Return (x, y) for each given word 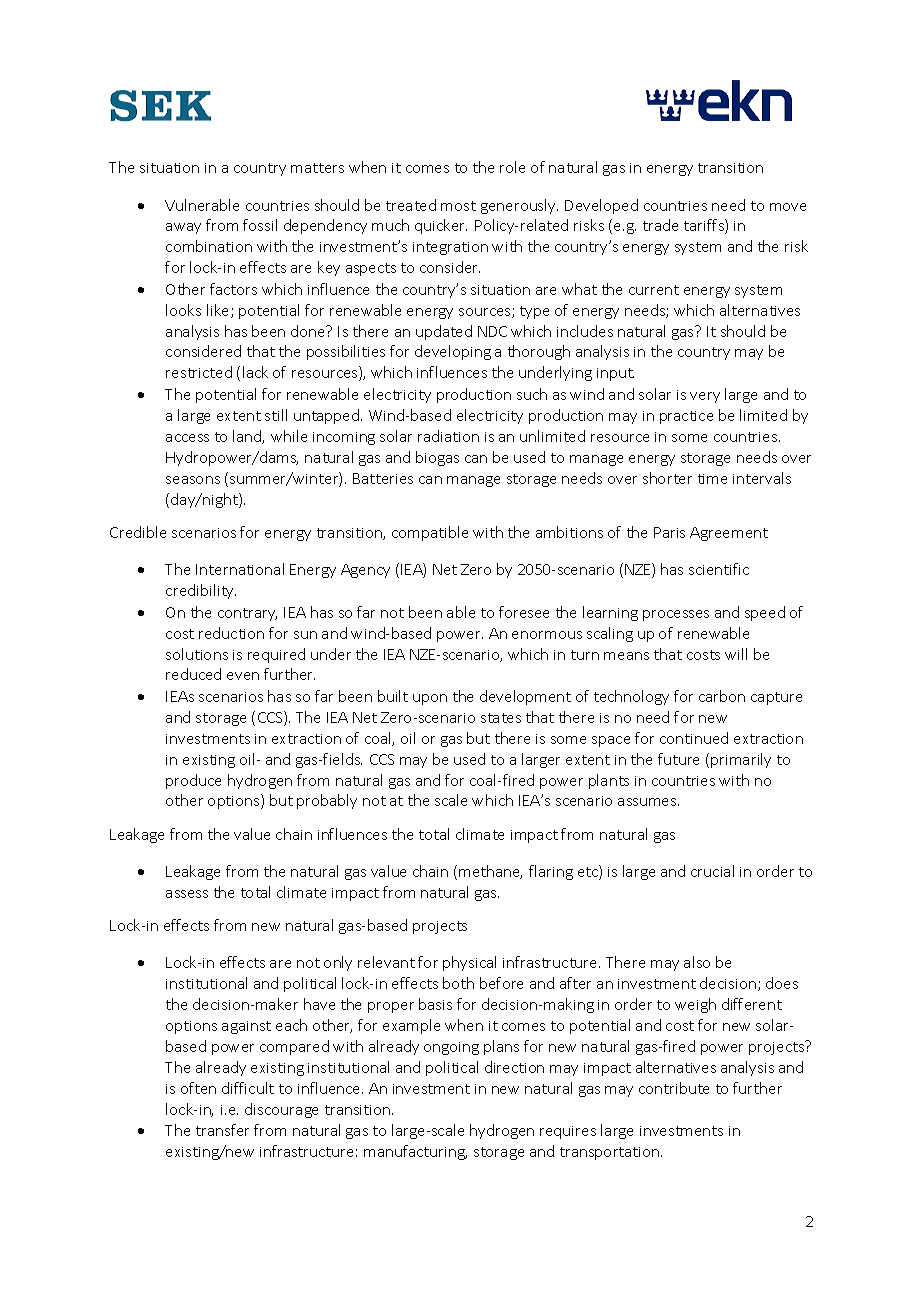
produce (193, 781)
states (501, 718)
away (183, 228)
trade (660, 225)
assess (187, 894)
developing (453, 352)
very (705, 397)
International (240, 569)
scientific (719, 569)
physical (469, 963)
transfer (222, 1130)
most (458, 206)
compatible (430, 533)
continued (694, 738)
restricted (199, 372)
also (697, 962)
